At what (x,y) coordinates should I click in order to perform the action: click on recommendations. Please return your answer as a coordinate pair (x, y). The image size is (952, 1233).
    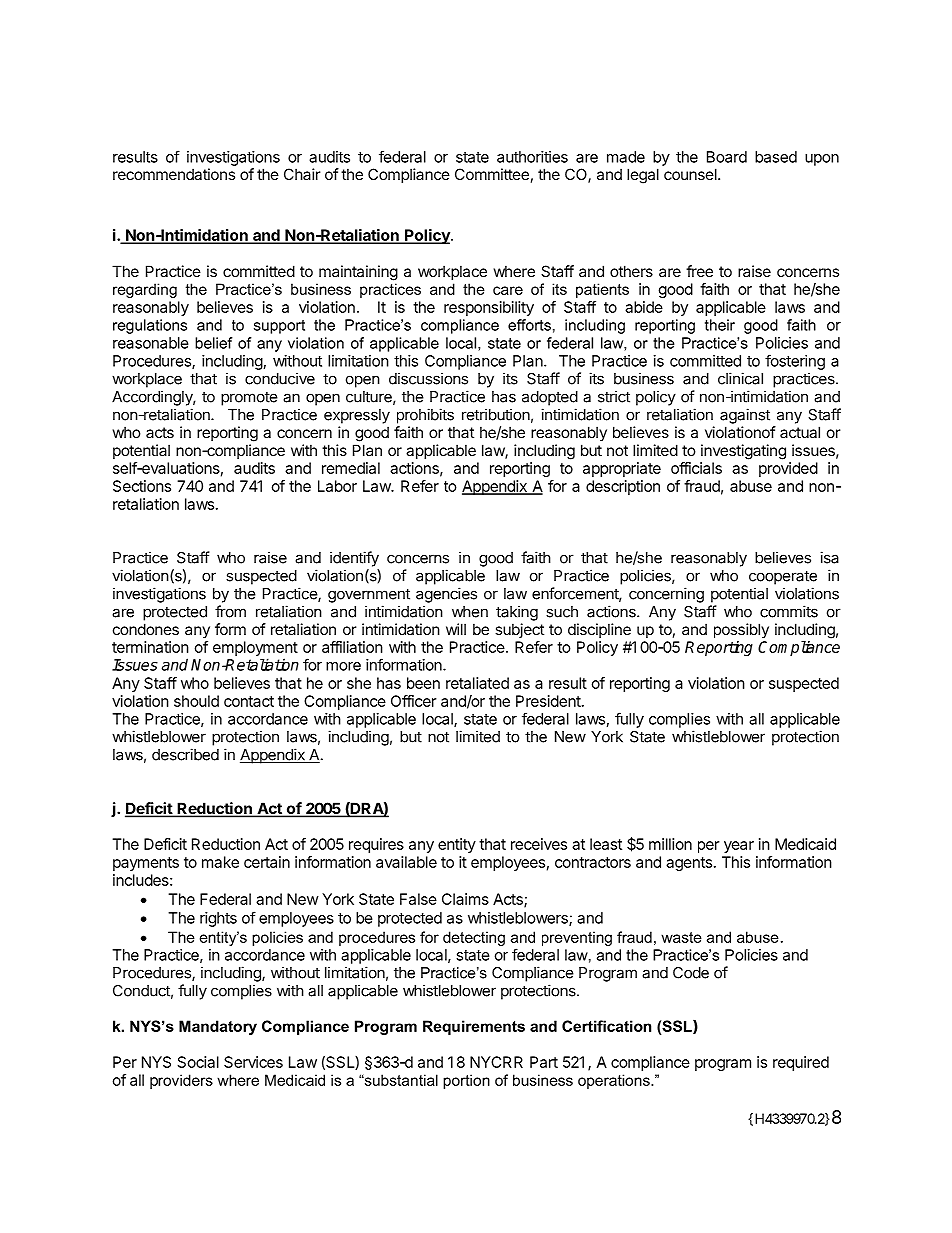
    Looking at the image, I should click on (174, 174).
